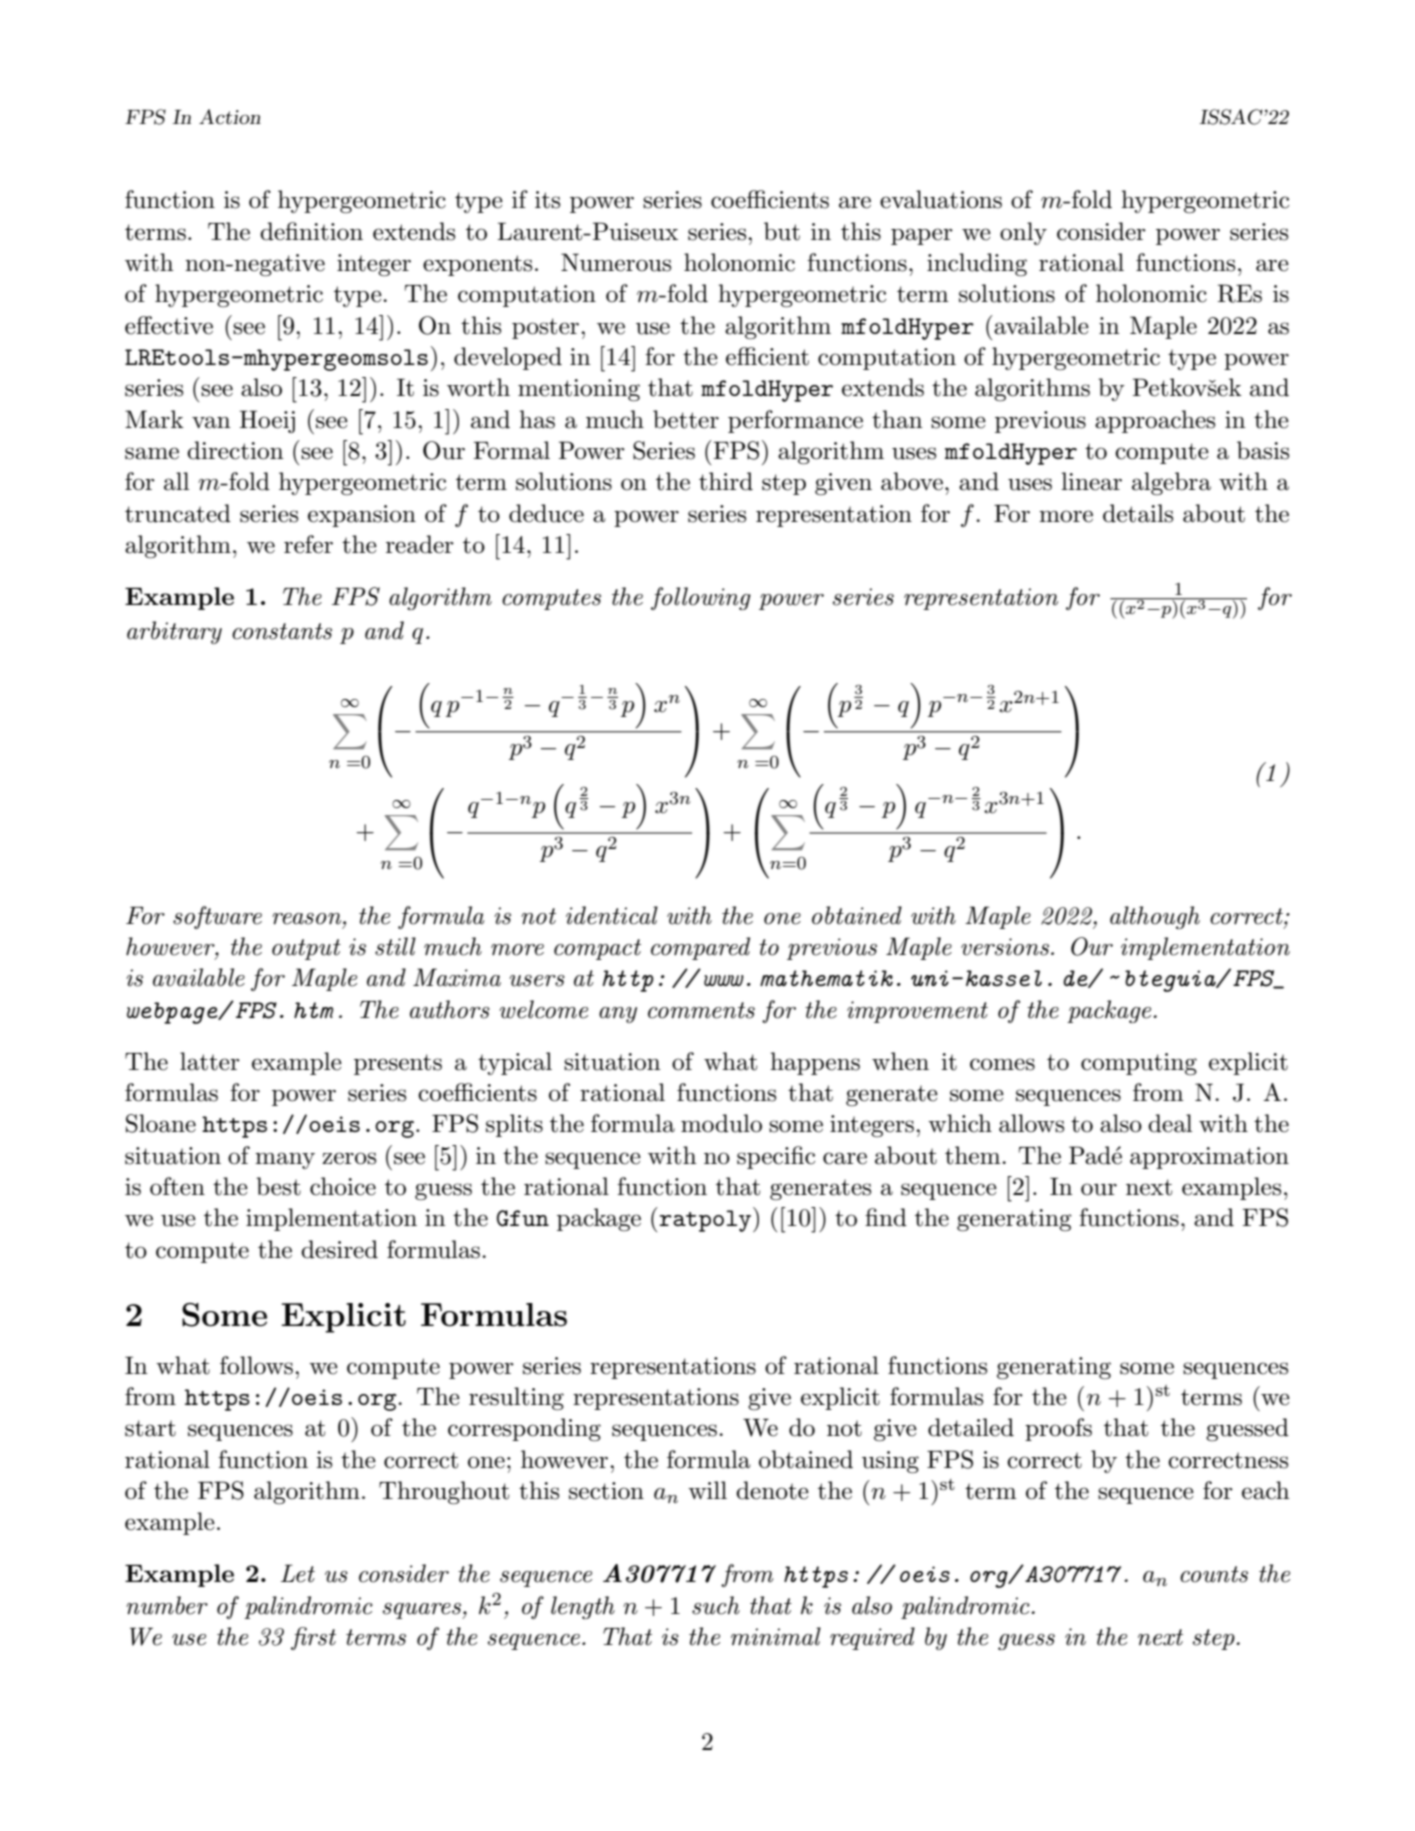 This document has width=1415, height=1831. What do you see at coordinates (230, 117) in the document?
I see `Action` at bounding box center [230, 117].
